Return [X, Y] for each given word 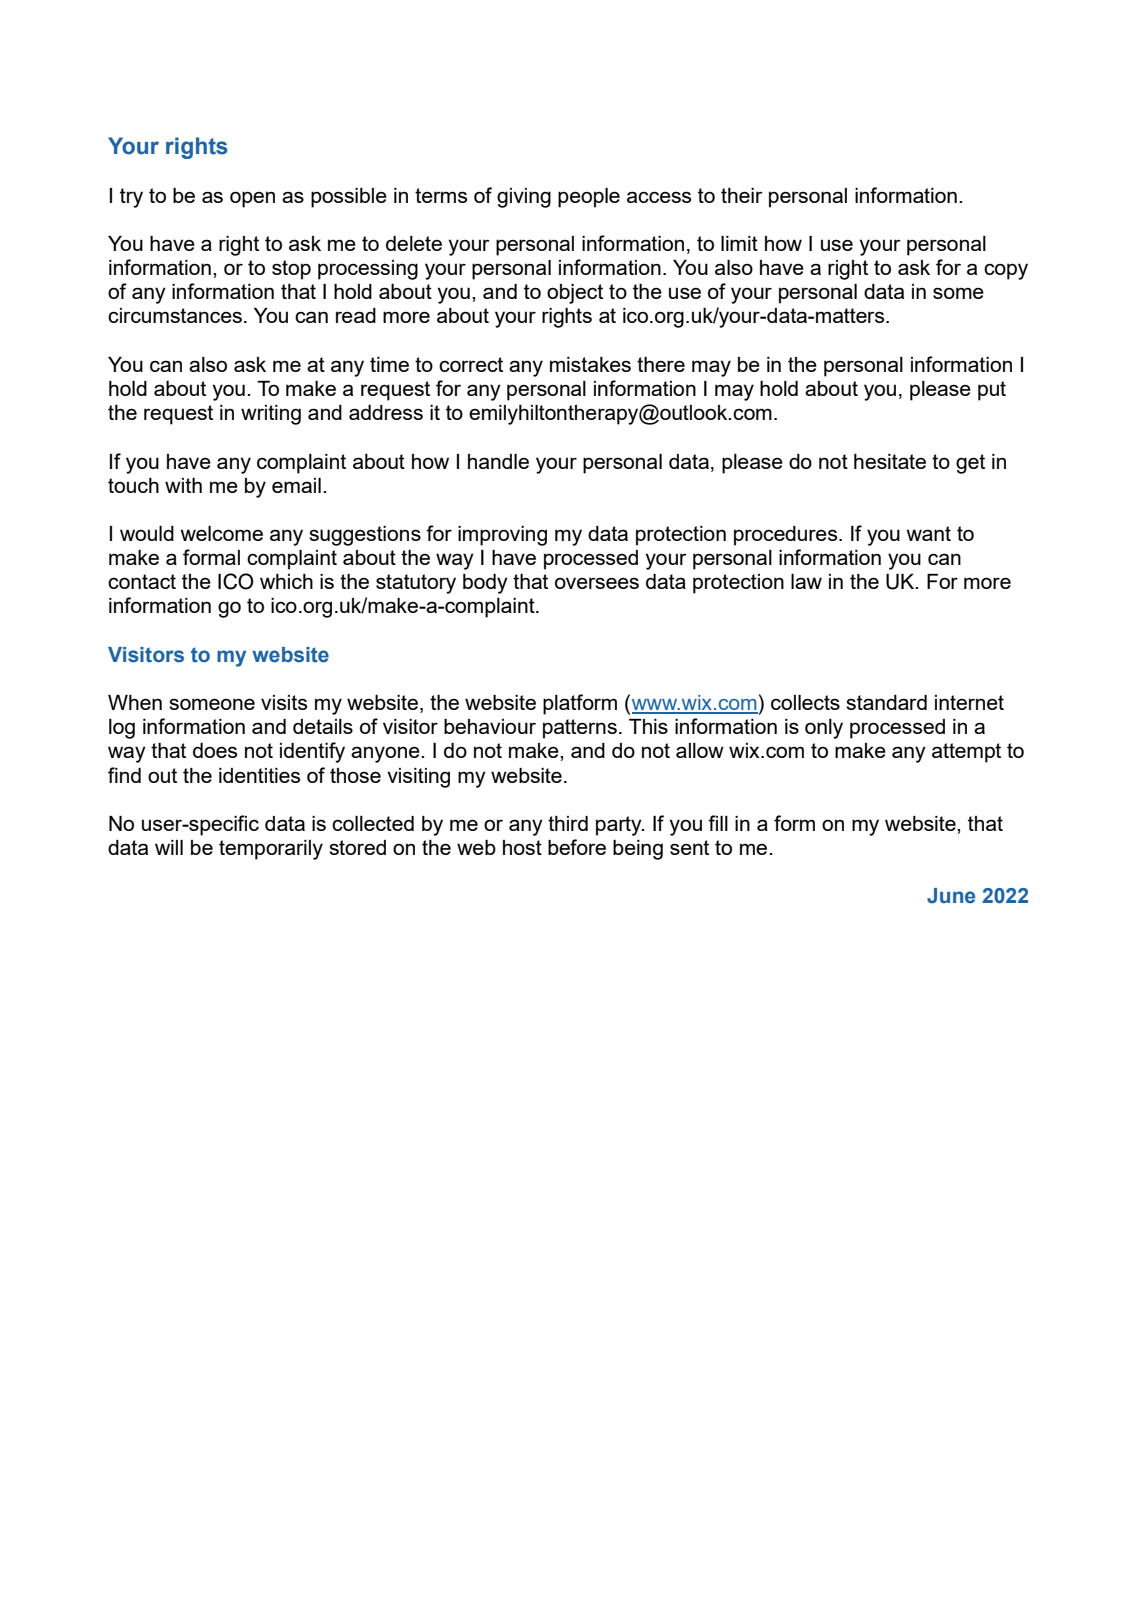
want [928, 533]
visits [284, 702]
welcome [221, 533]
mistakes [590, 364]
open [252, 199]
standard [886, 702]
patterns [580, 729]
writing [271, 415]
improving [502, 536]
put [992, 391]
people [589, 198]
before [577, 847]
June [951, 896]
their [742, 195]
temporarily [271, 850]
